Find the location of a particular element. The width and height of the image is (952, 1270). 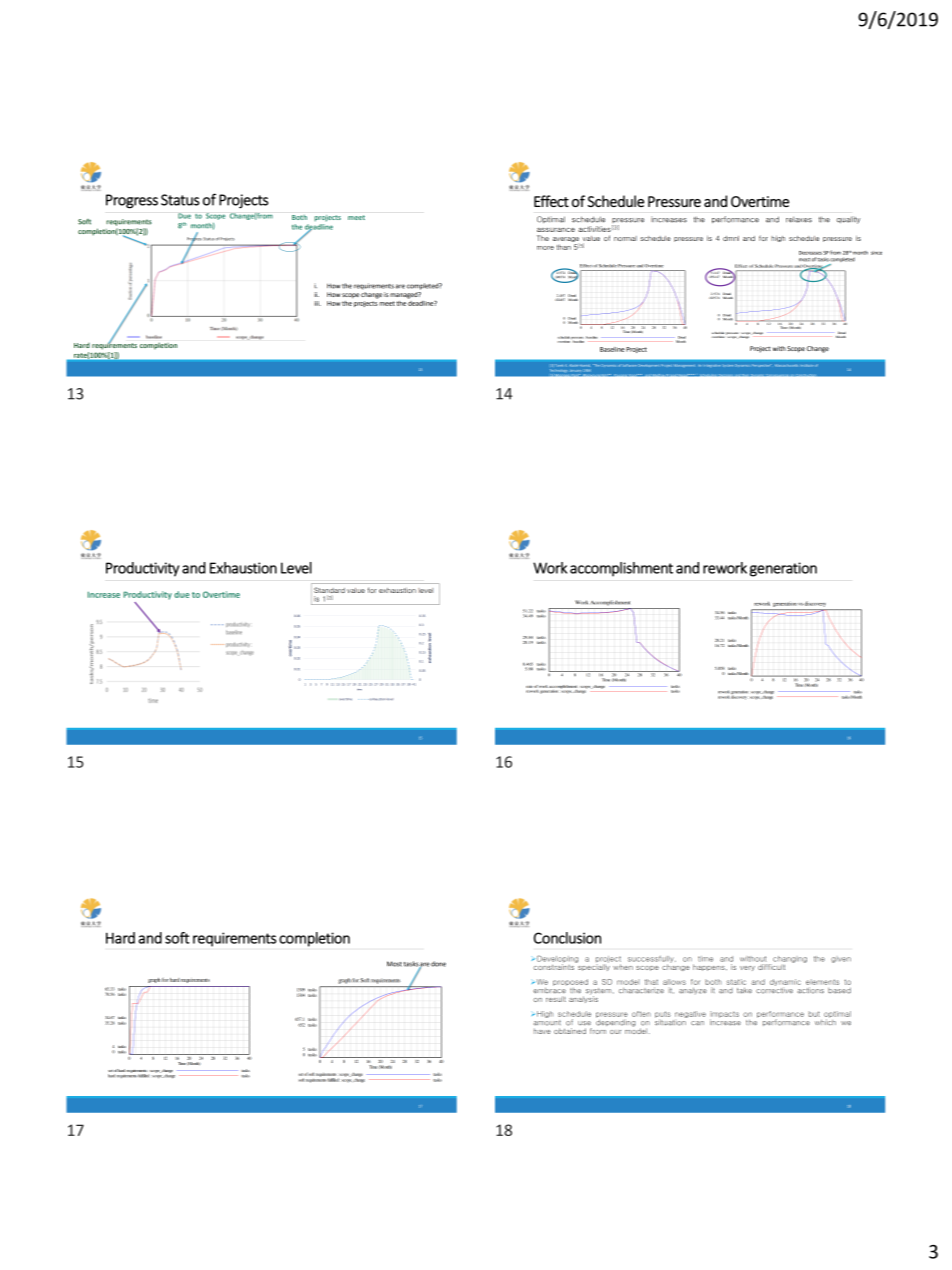

Conclusion is located at coordinates (567, 938).
